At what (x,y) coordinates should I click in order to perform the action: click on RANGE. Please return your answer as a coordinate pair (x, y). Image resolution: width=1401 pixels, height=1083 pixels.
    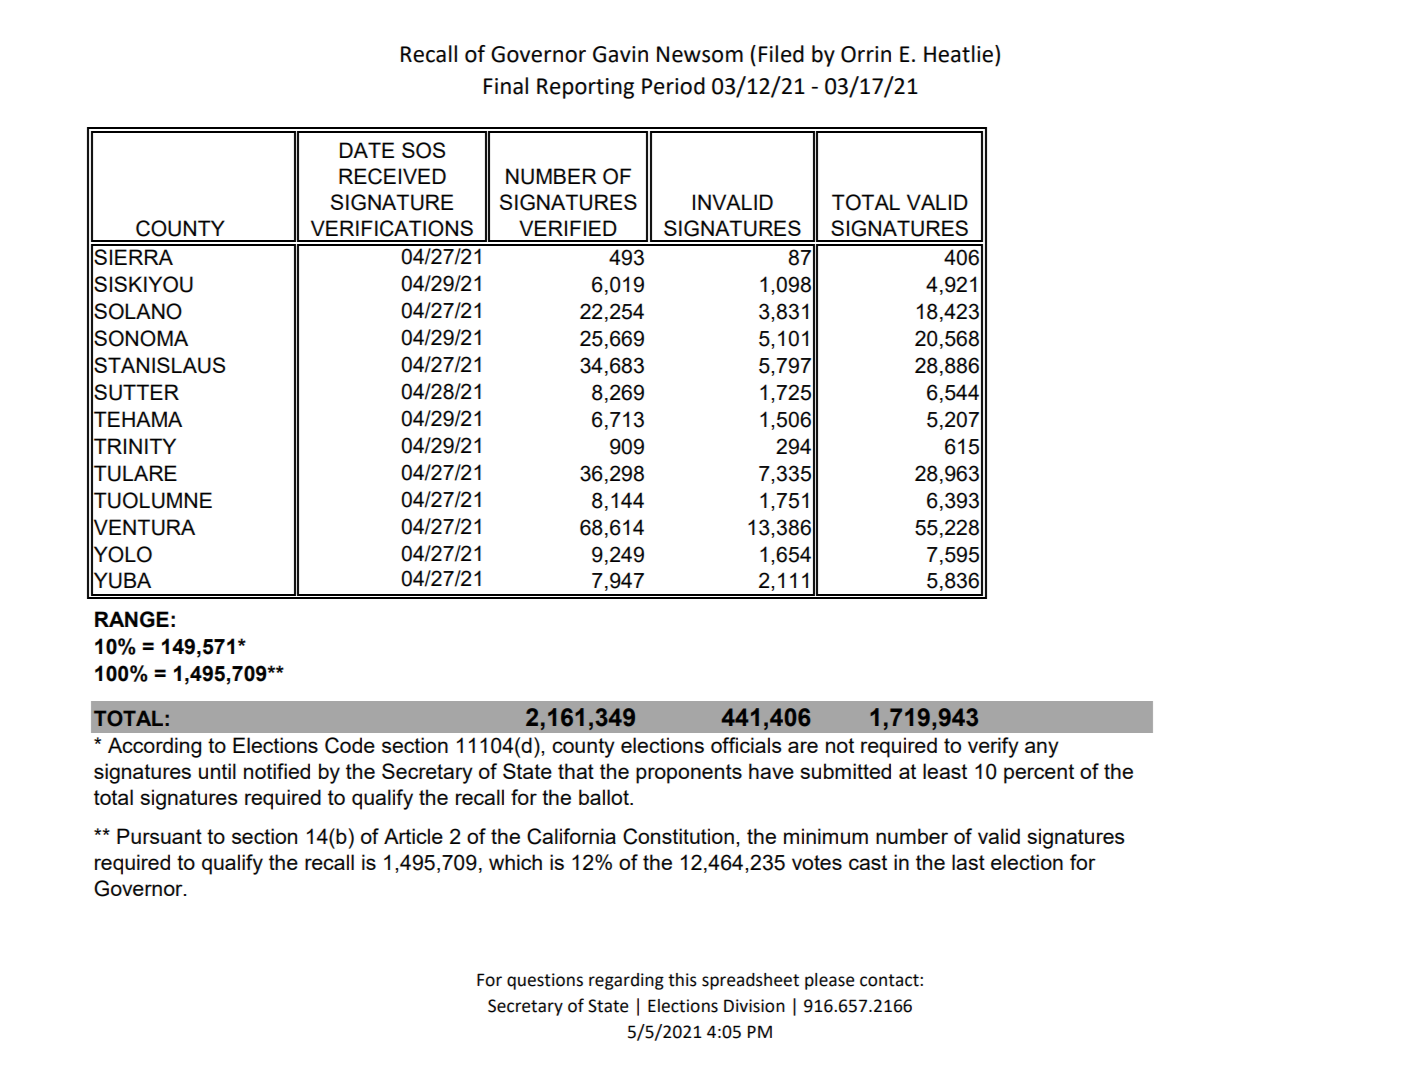
    Looking at the image, I should click on (132, 619).
